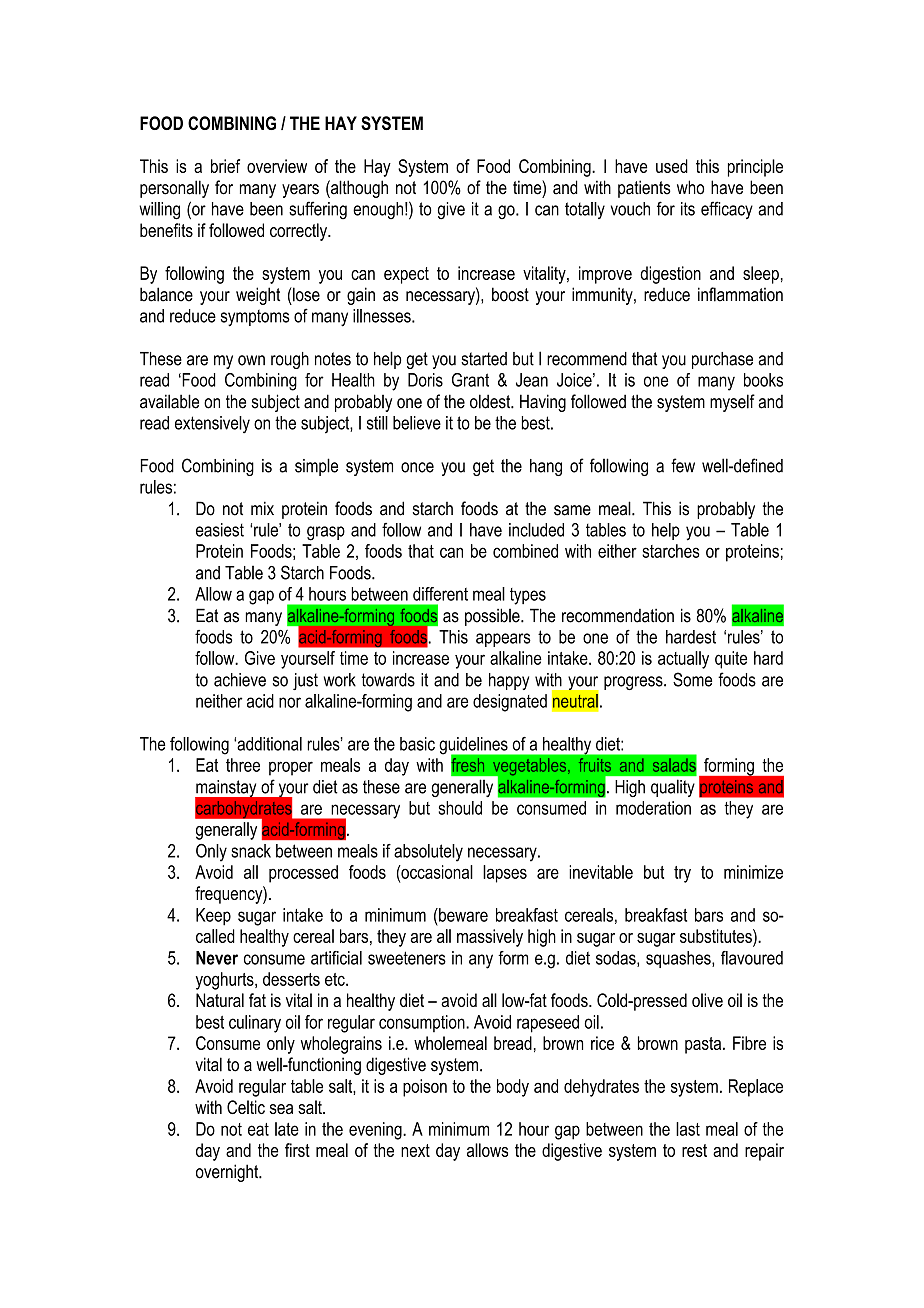 The height and width of the screenshot is (1308, 924). Describe the element at coordinates (509, 681) in the screenshot. I see `happy` at that location.
